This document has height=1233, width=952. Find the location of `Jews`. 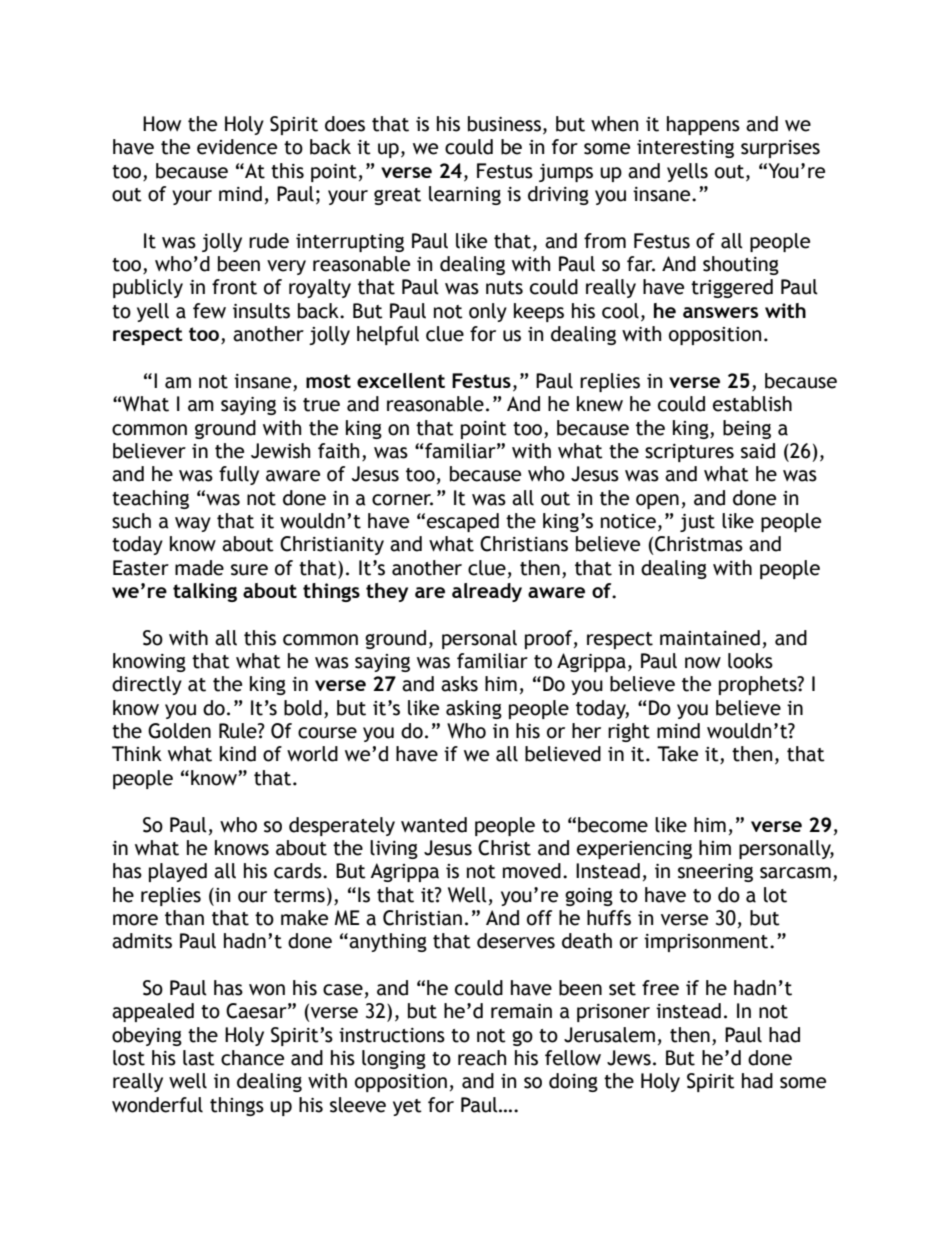

Jews is located at coordinates (629, 1058).
